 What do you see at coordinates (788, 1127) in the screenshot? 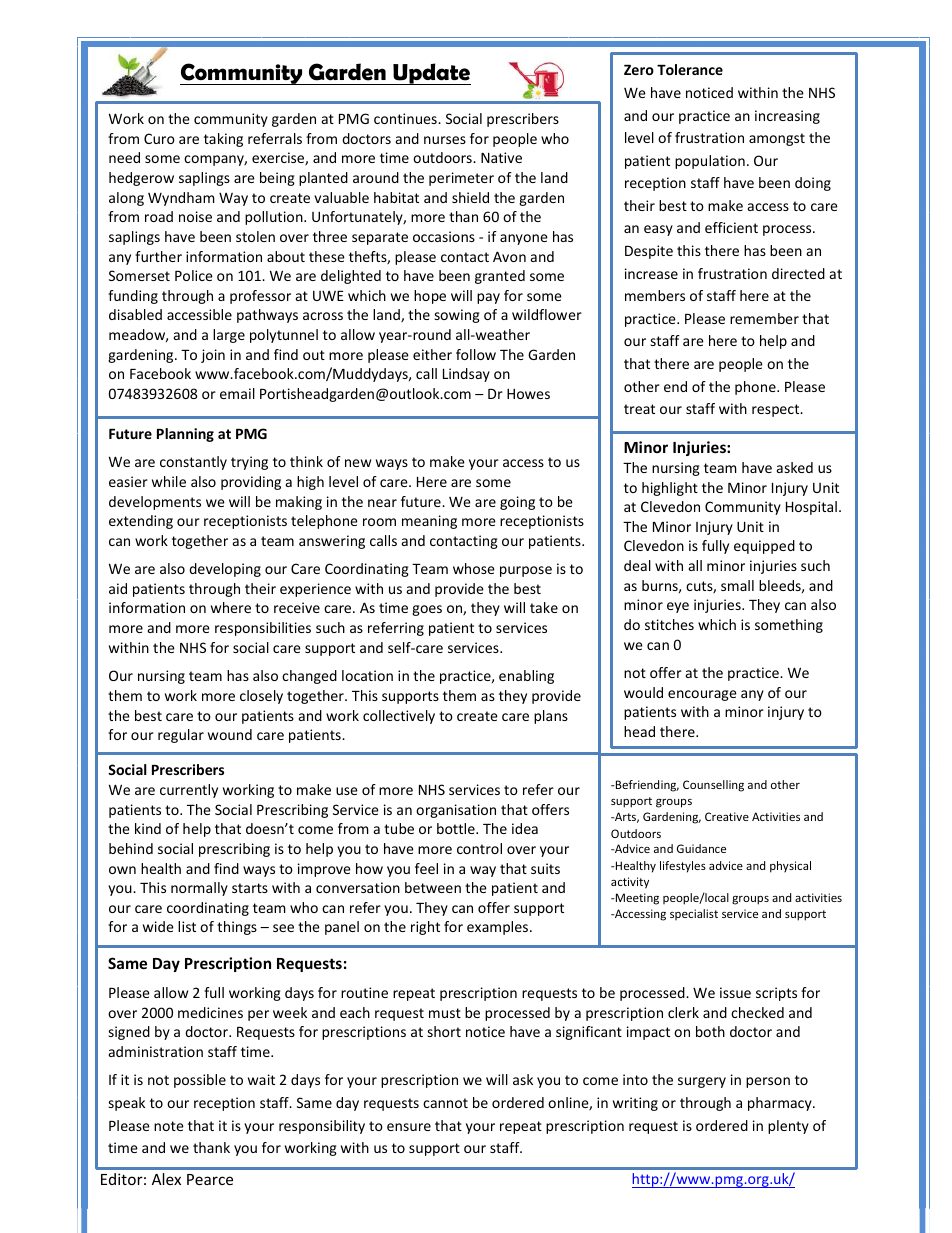
I see `plenty` at bounding box center [788, 1127].
